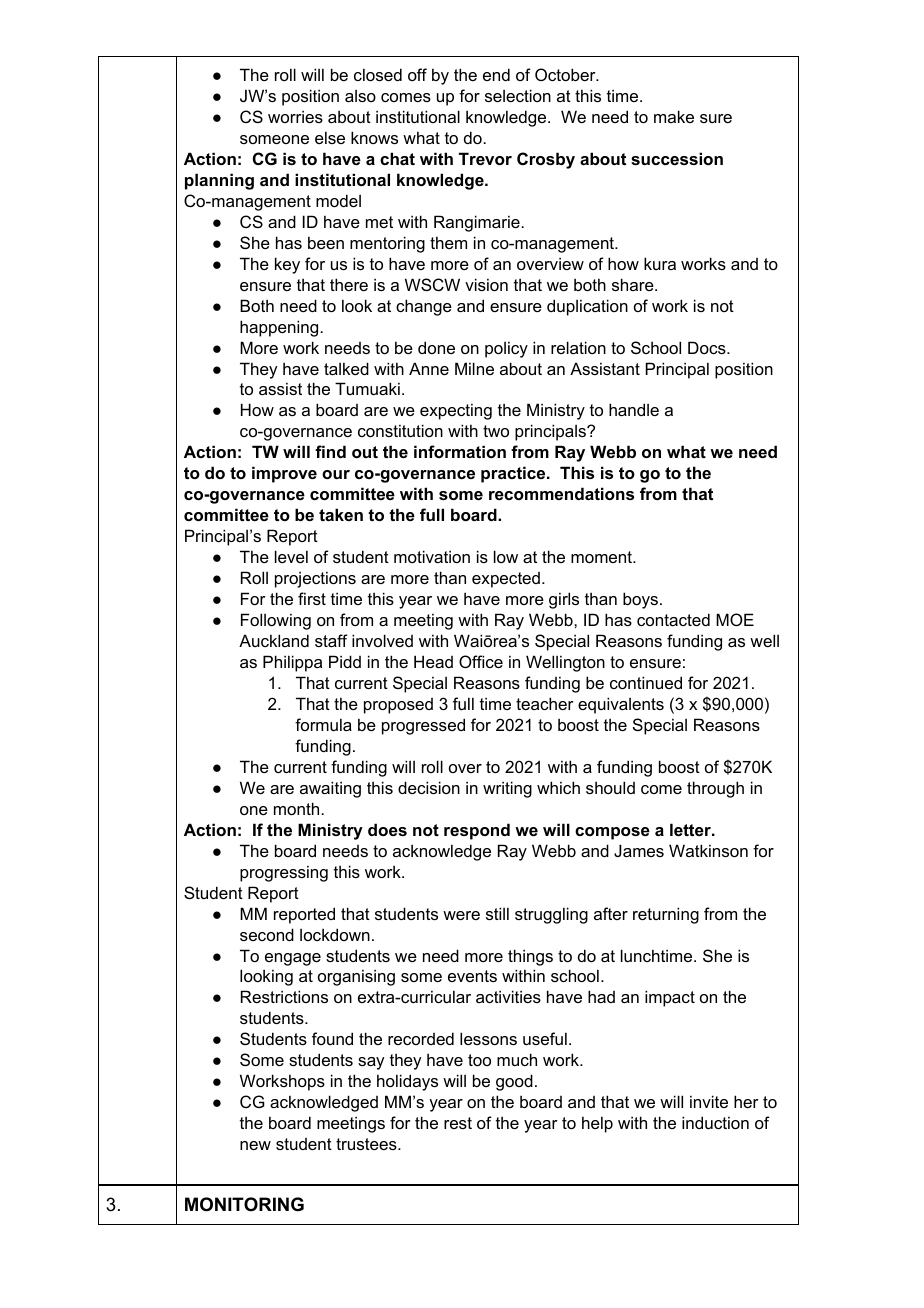  I want to click on induction, so click(715, 1122).
